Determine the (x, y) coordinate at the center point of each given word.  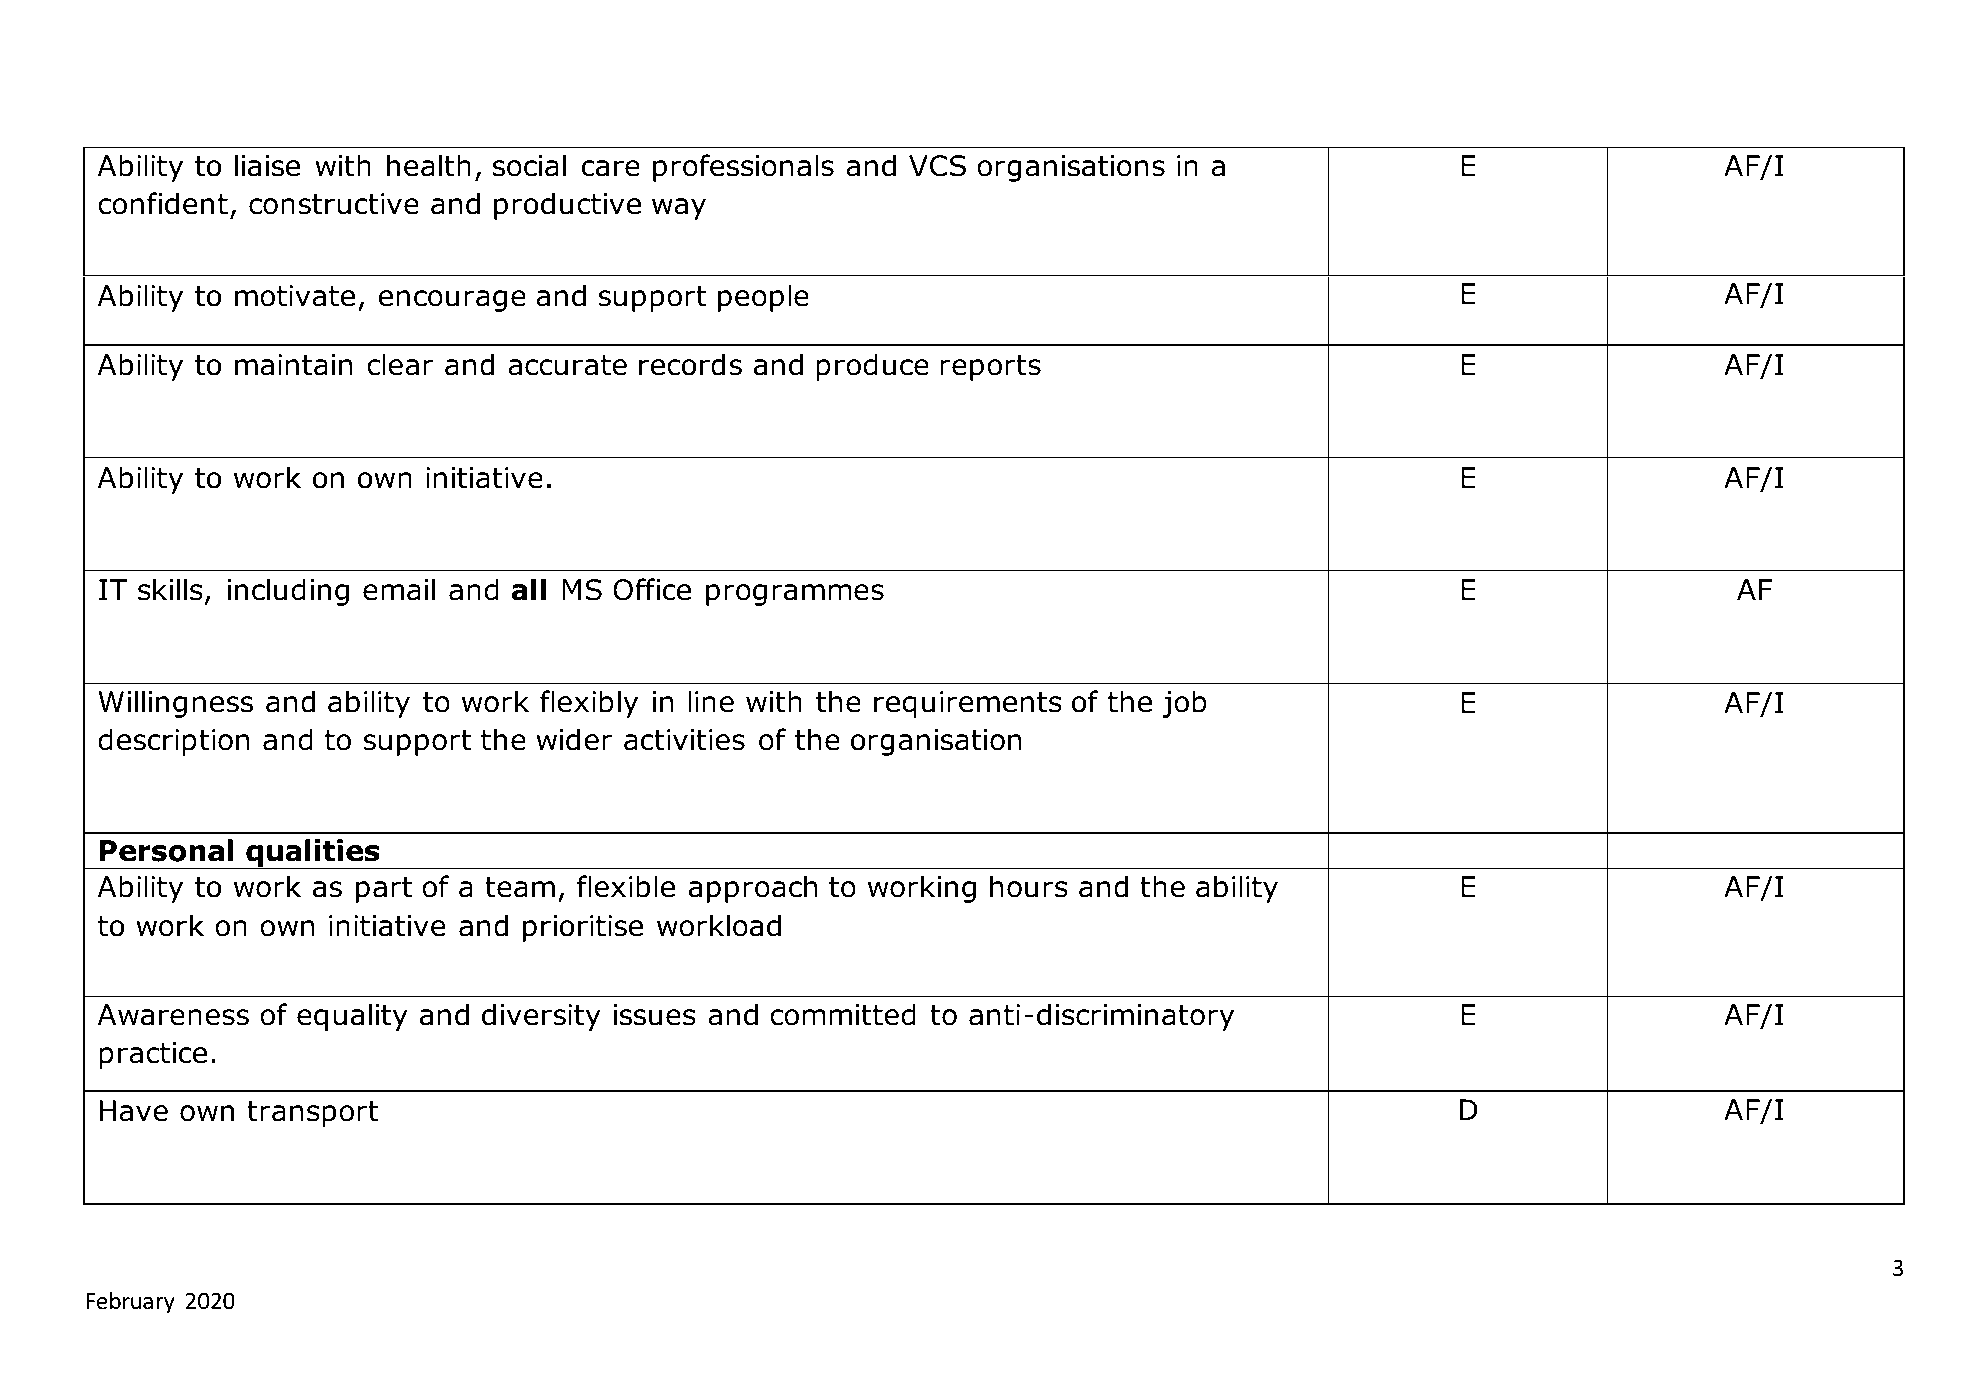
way (679, 209)
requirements (968, 704)
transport (313, 1114)
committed (843, 1014)
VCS (937, 166)
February (130, 1302)
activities (684, 740)
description (173, 742)
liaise (267, 165)
